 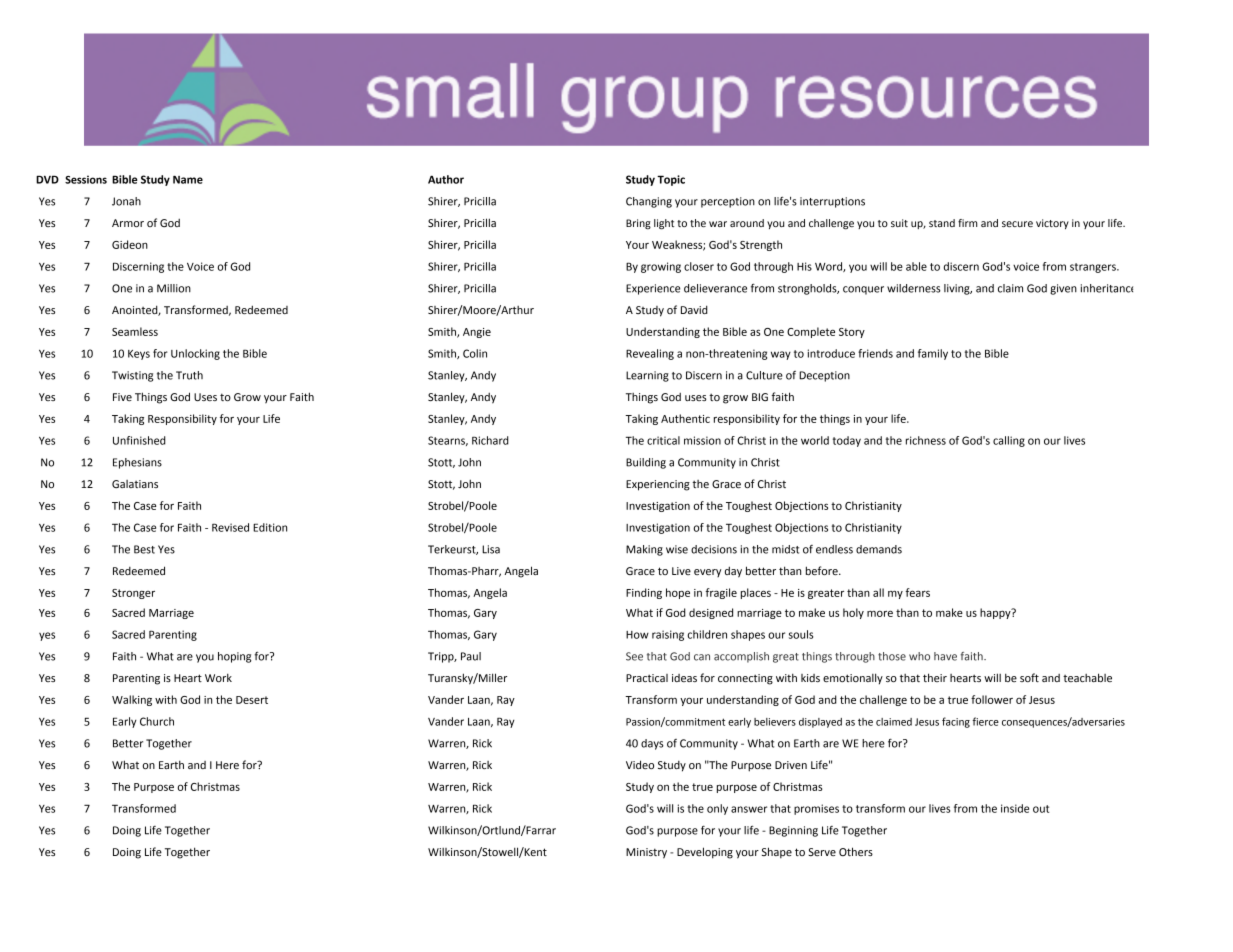 I want to click on inside, so click(x=1015, y=808).
